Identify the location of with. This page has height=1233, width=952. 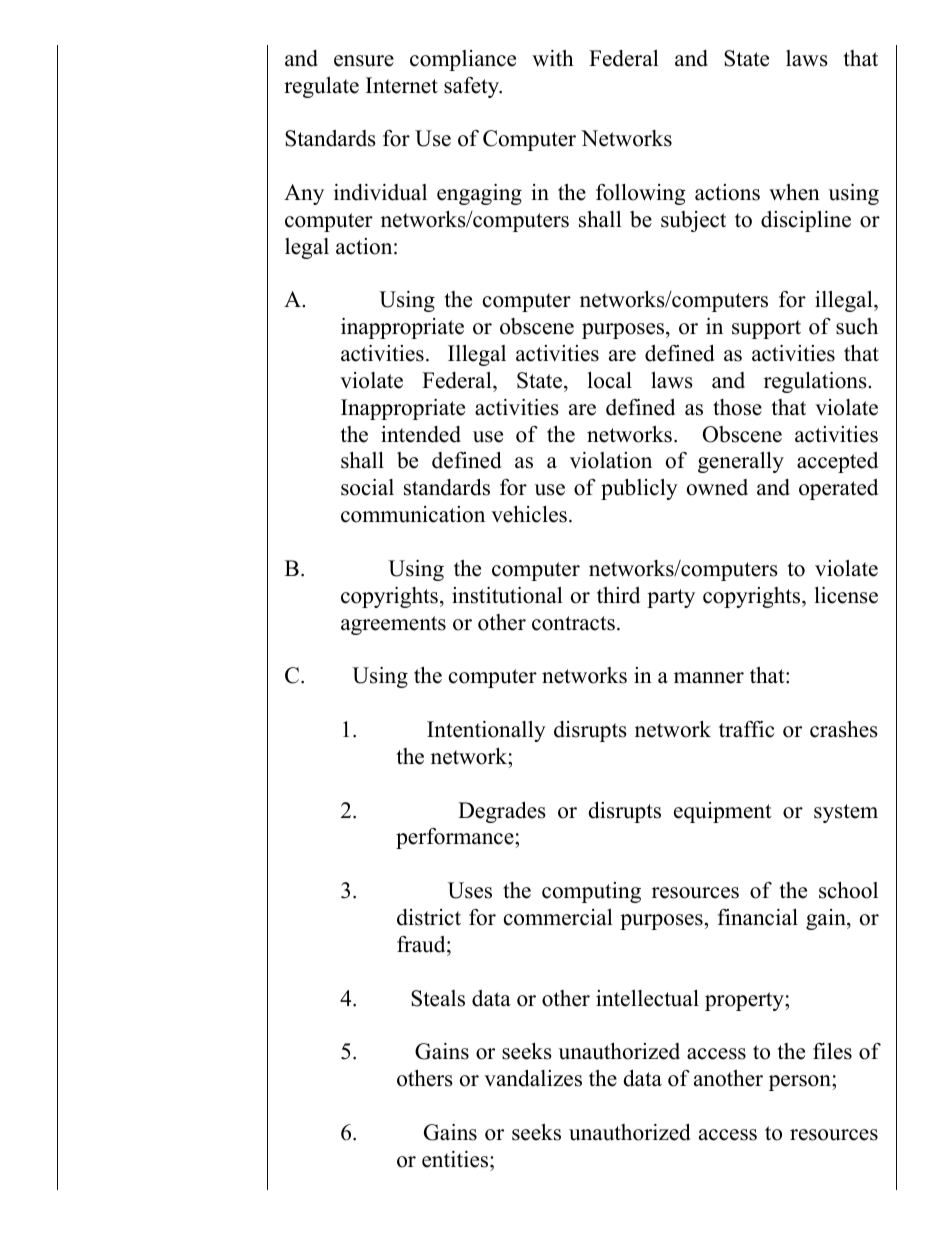
(553, 58).
